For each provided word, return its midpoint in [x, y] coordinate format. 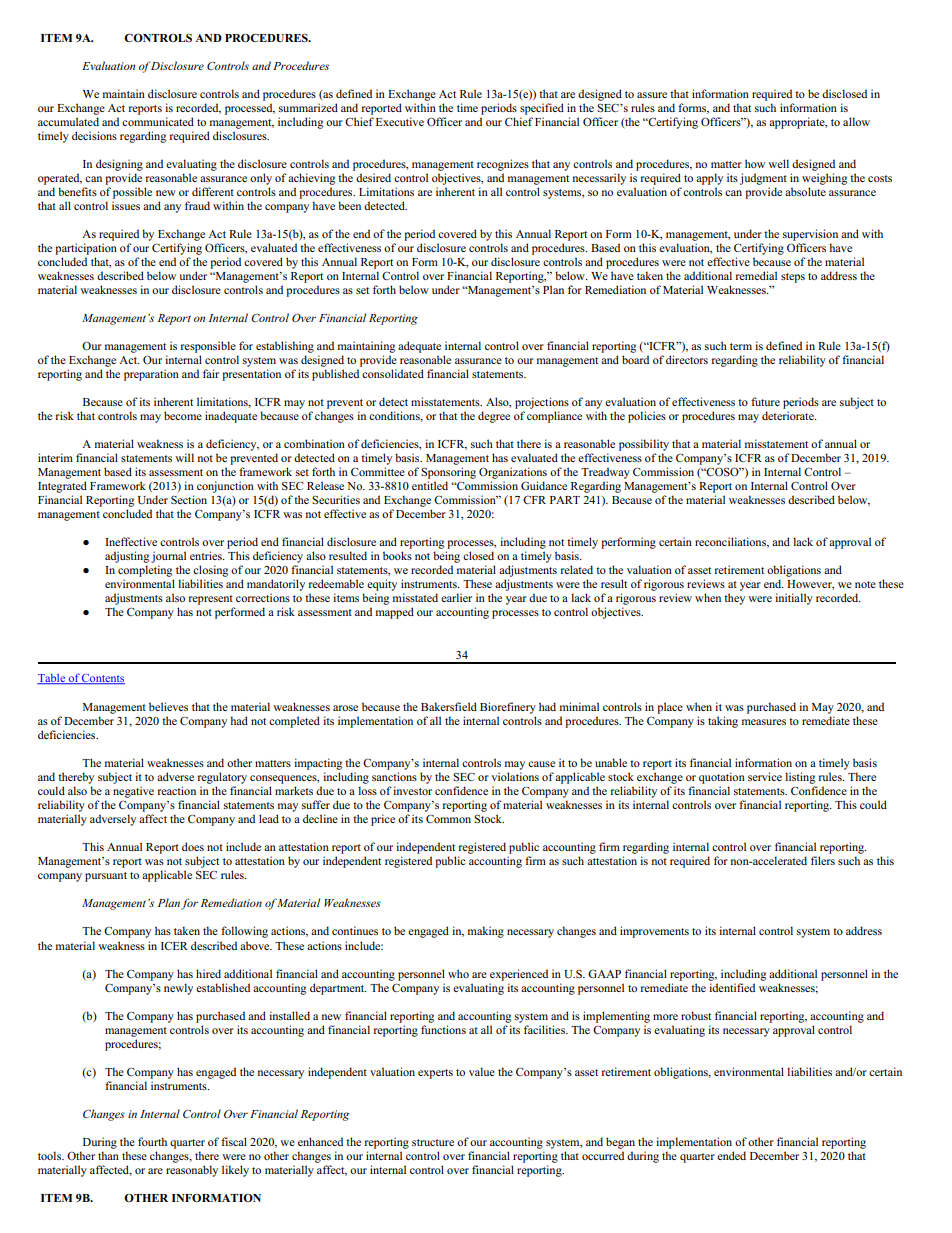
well [778, 163]
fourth [152, 1141]
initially [794, 599]
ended [731, 1155]
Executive [400, 121]
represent [211, 600]
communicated [158, 121]
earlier [456, 597]
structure [433, 1142]
